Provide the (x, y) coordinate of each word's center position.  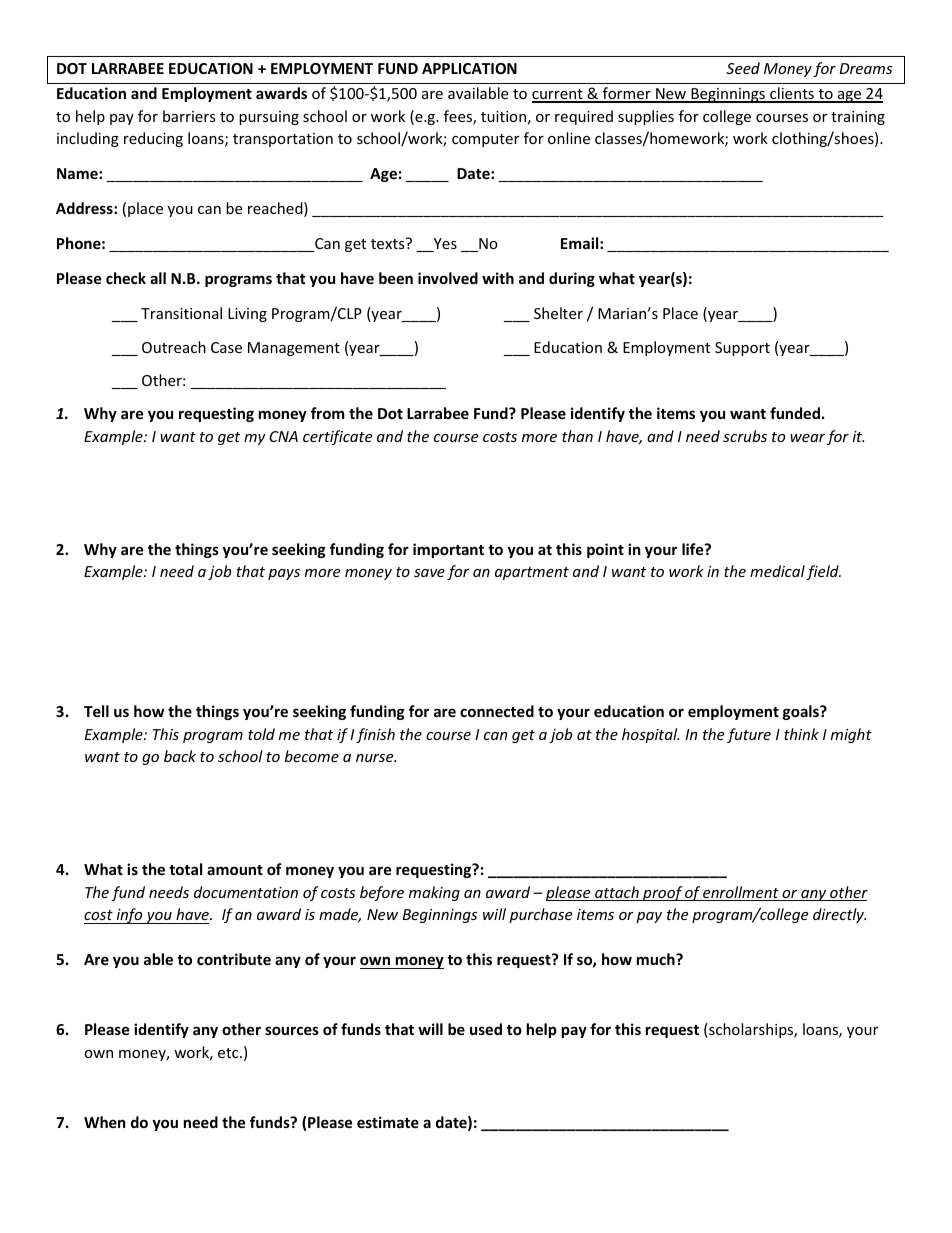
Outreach (174, 347)
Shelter (558, 313)
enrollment (741, 893)
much (657, 959)
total (185, 869)
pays (284, 574)
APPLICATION (469, 68)
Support (742, 349)
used (486, 1029)
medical (777, 571)
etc (229, 1053)
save (429, 573)
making (434, 893)
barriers (189, 116)
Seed (743, 68)
